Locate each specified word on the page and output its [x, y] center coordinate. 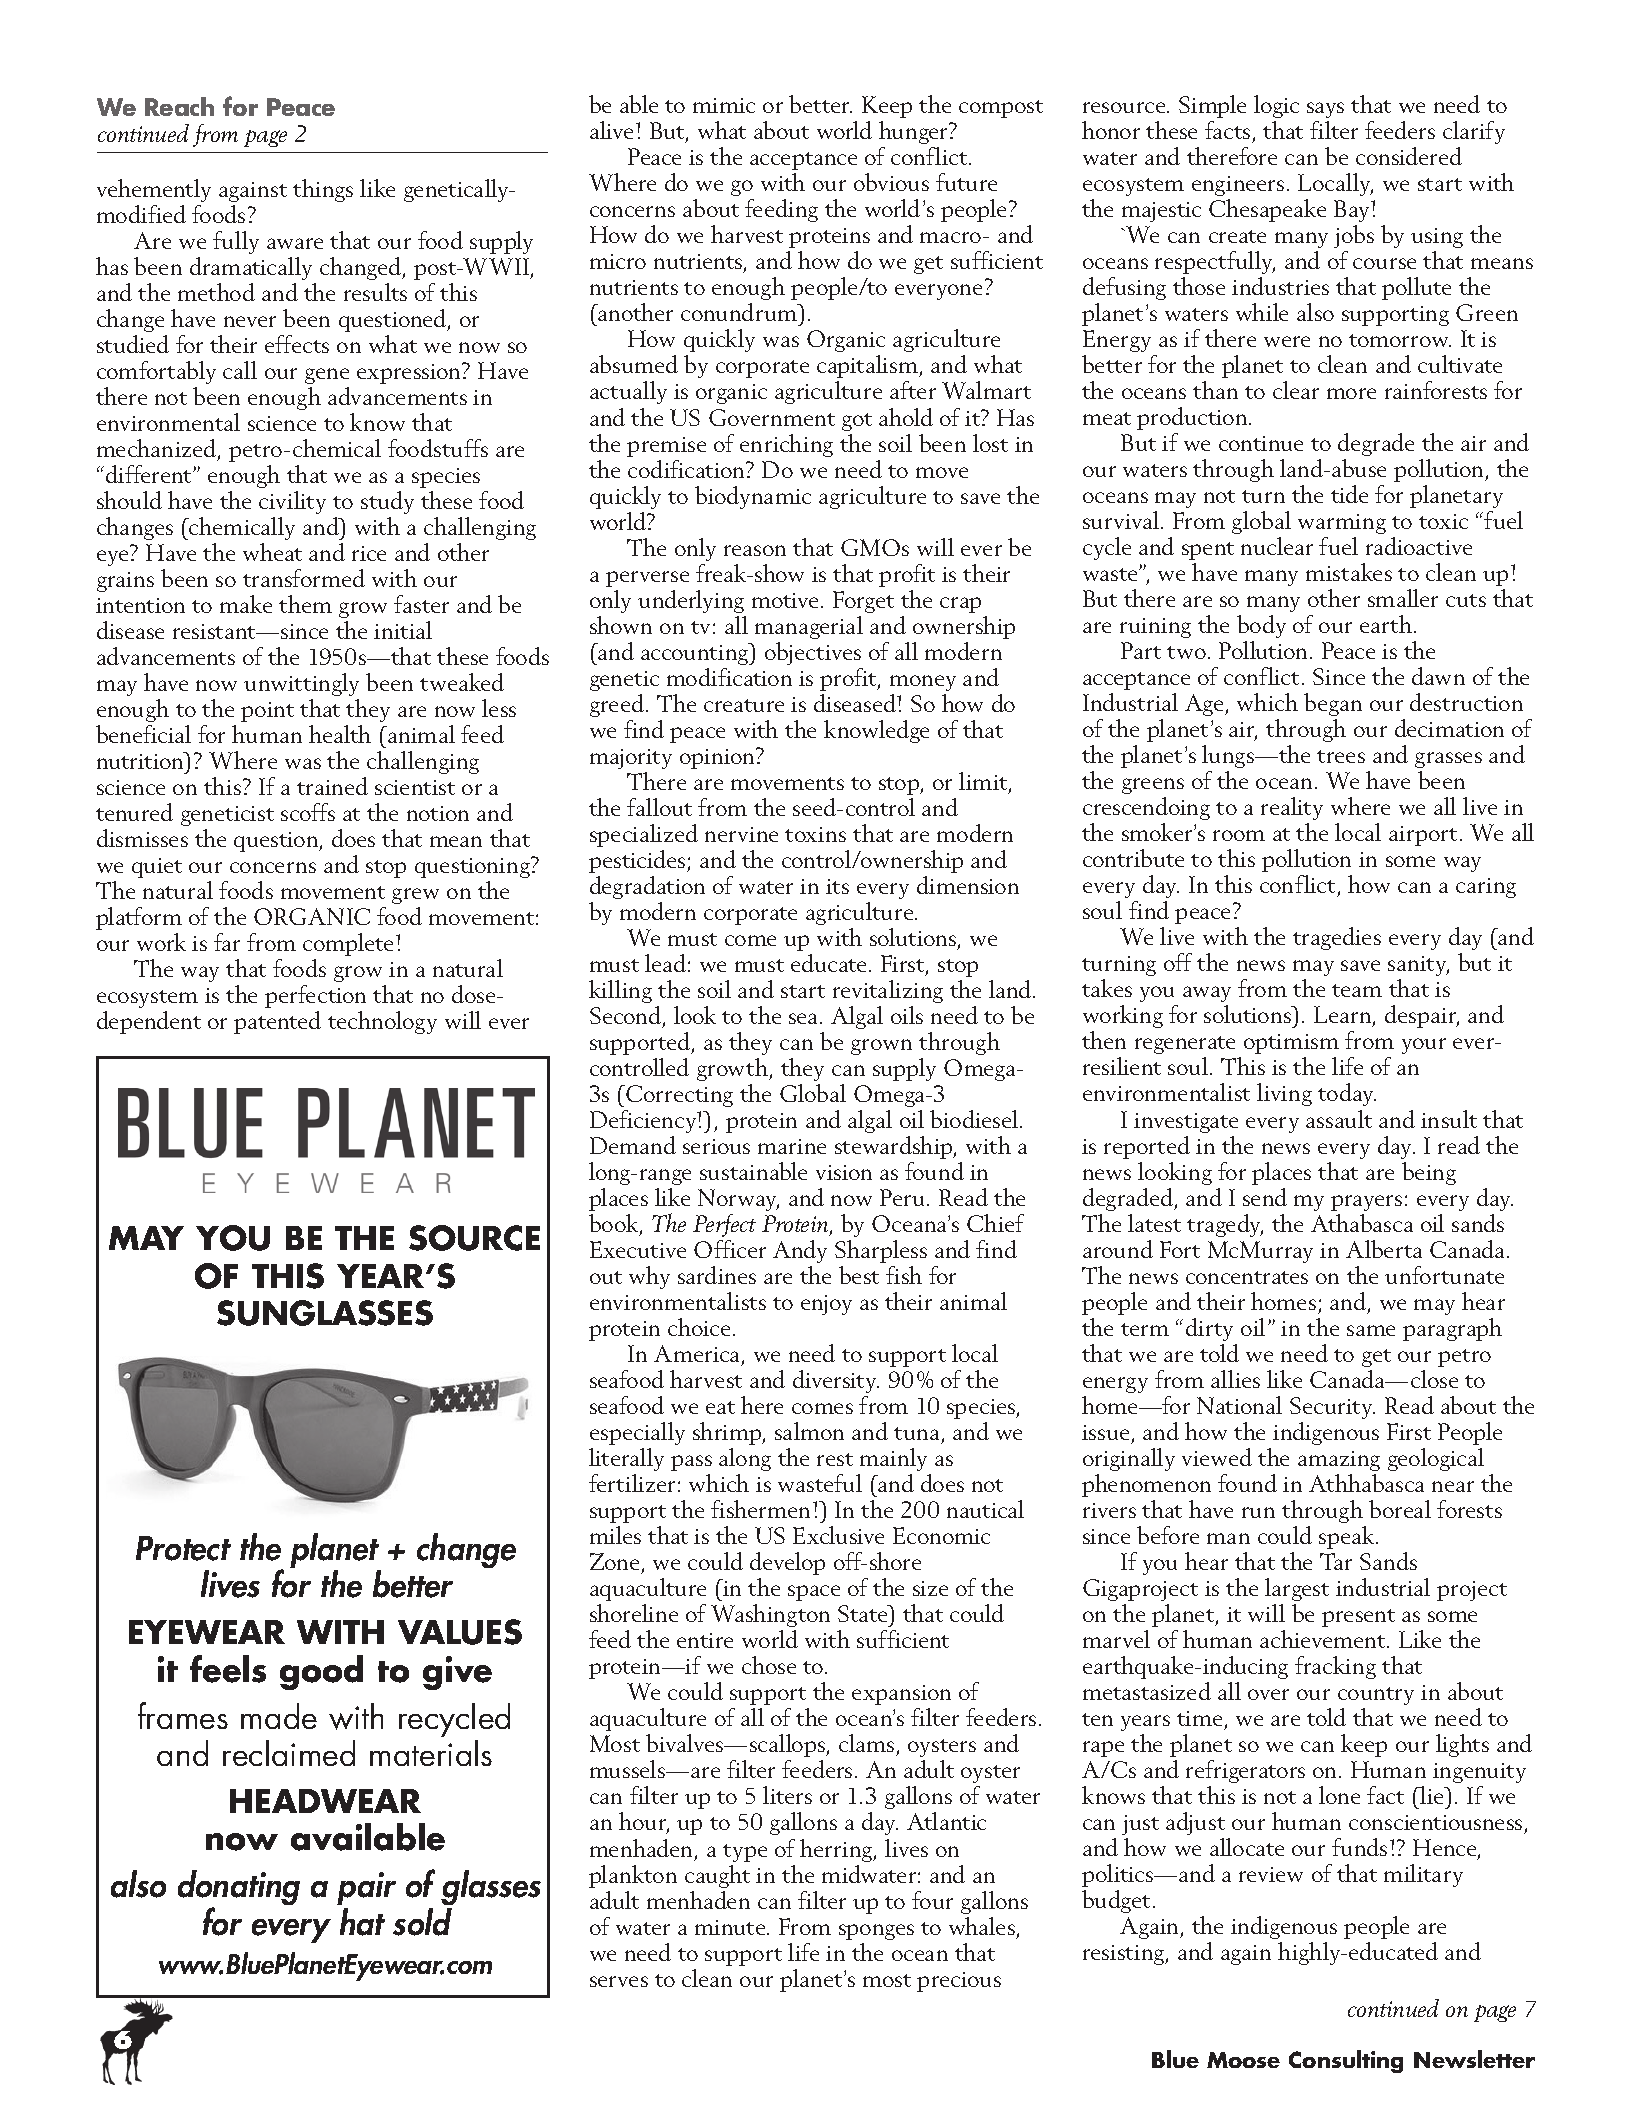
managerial [809, 627]
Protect [183, 1548]
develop [787, 1563]
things [323, 190]
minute [731, 1927]
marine [792, 1146]
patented [277, 1022]
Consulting [1346, 2061]
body [1261, 626]
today [1347, 1094]
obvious [891, 182]
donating [239, 1889]
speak [1348, 1537]
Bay [1353, 211]
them [305, 604]
